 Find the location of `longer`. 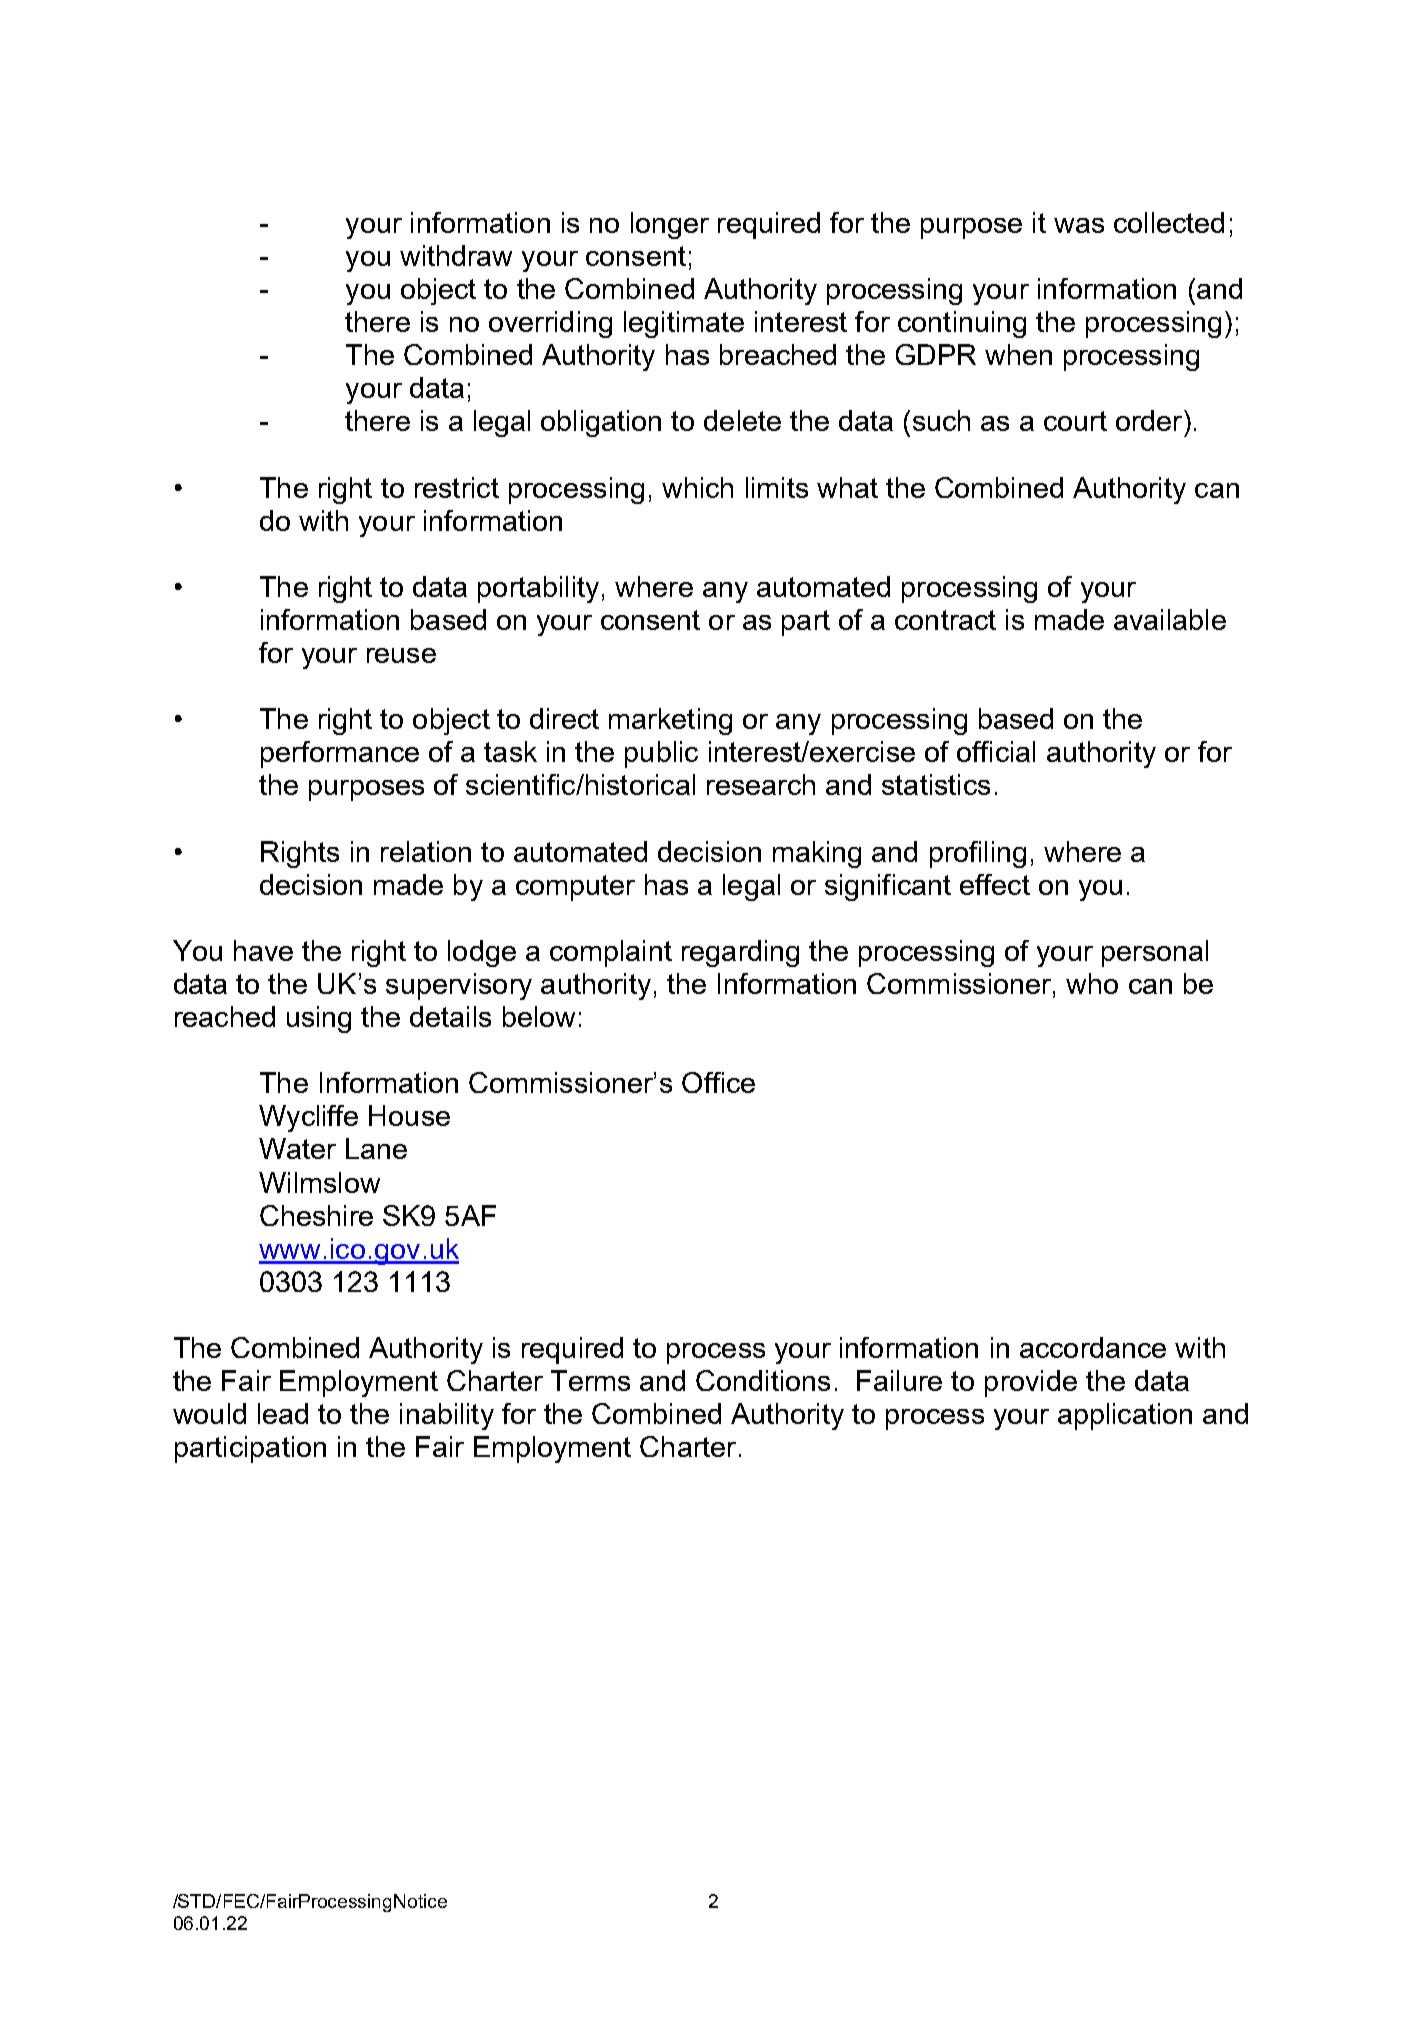

longer is located at coordinates (670, 225).
